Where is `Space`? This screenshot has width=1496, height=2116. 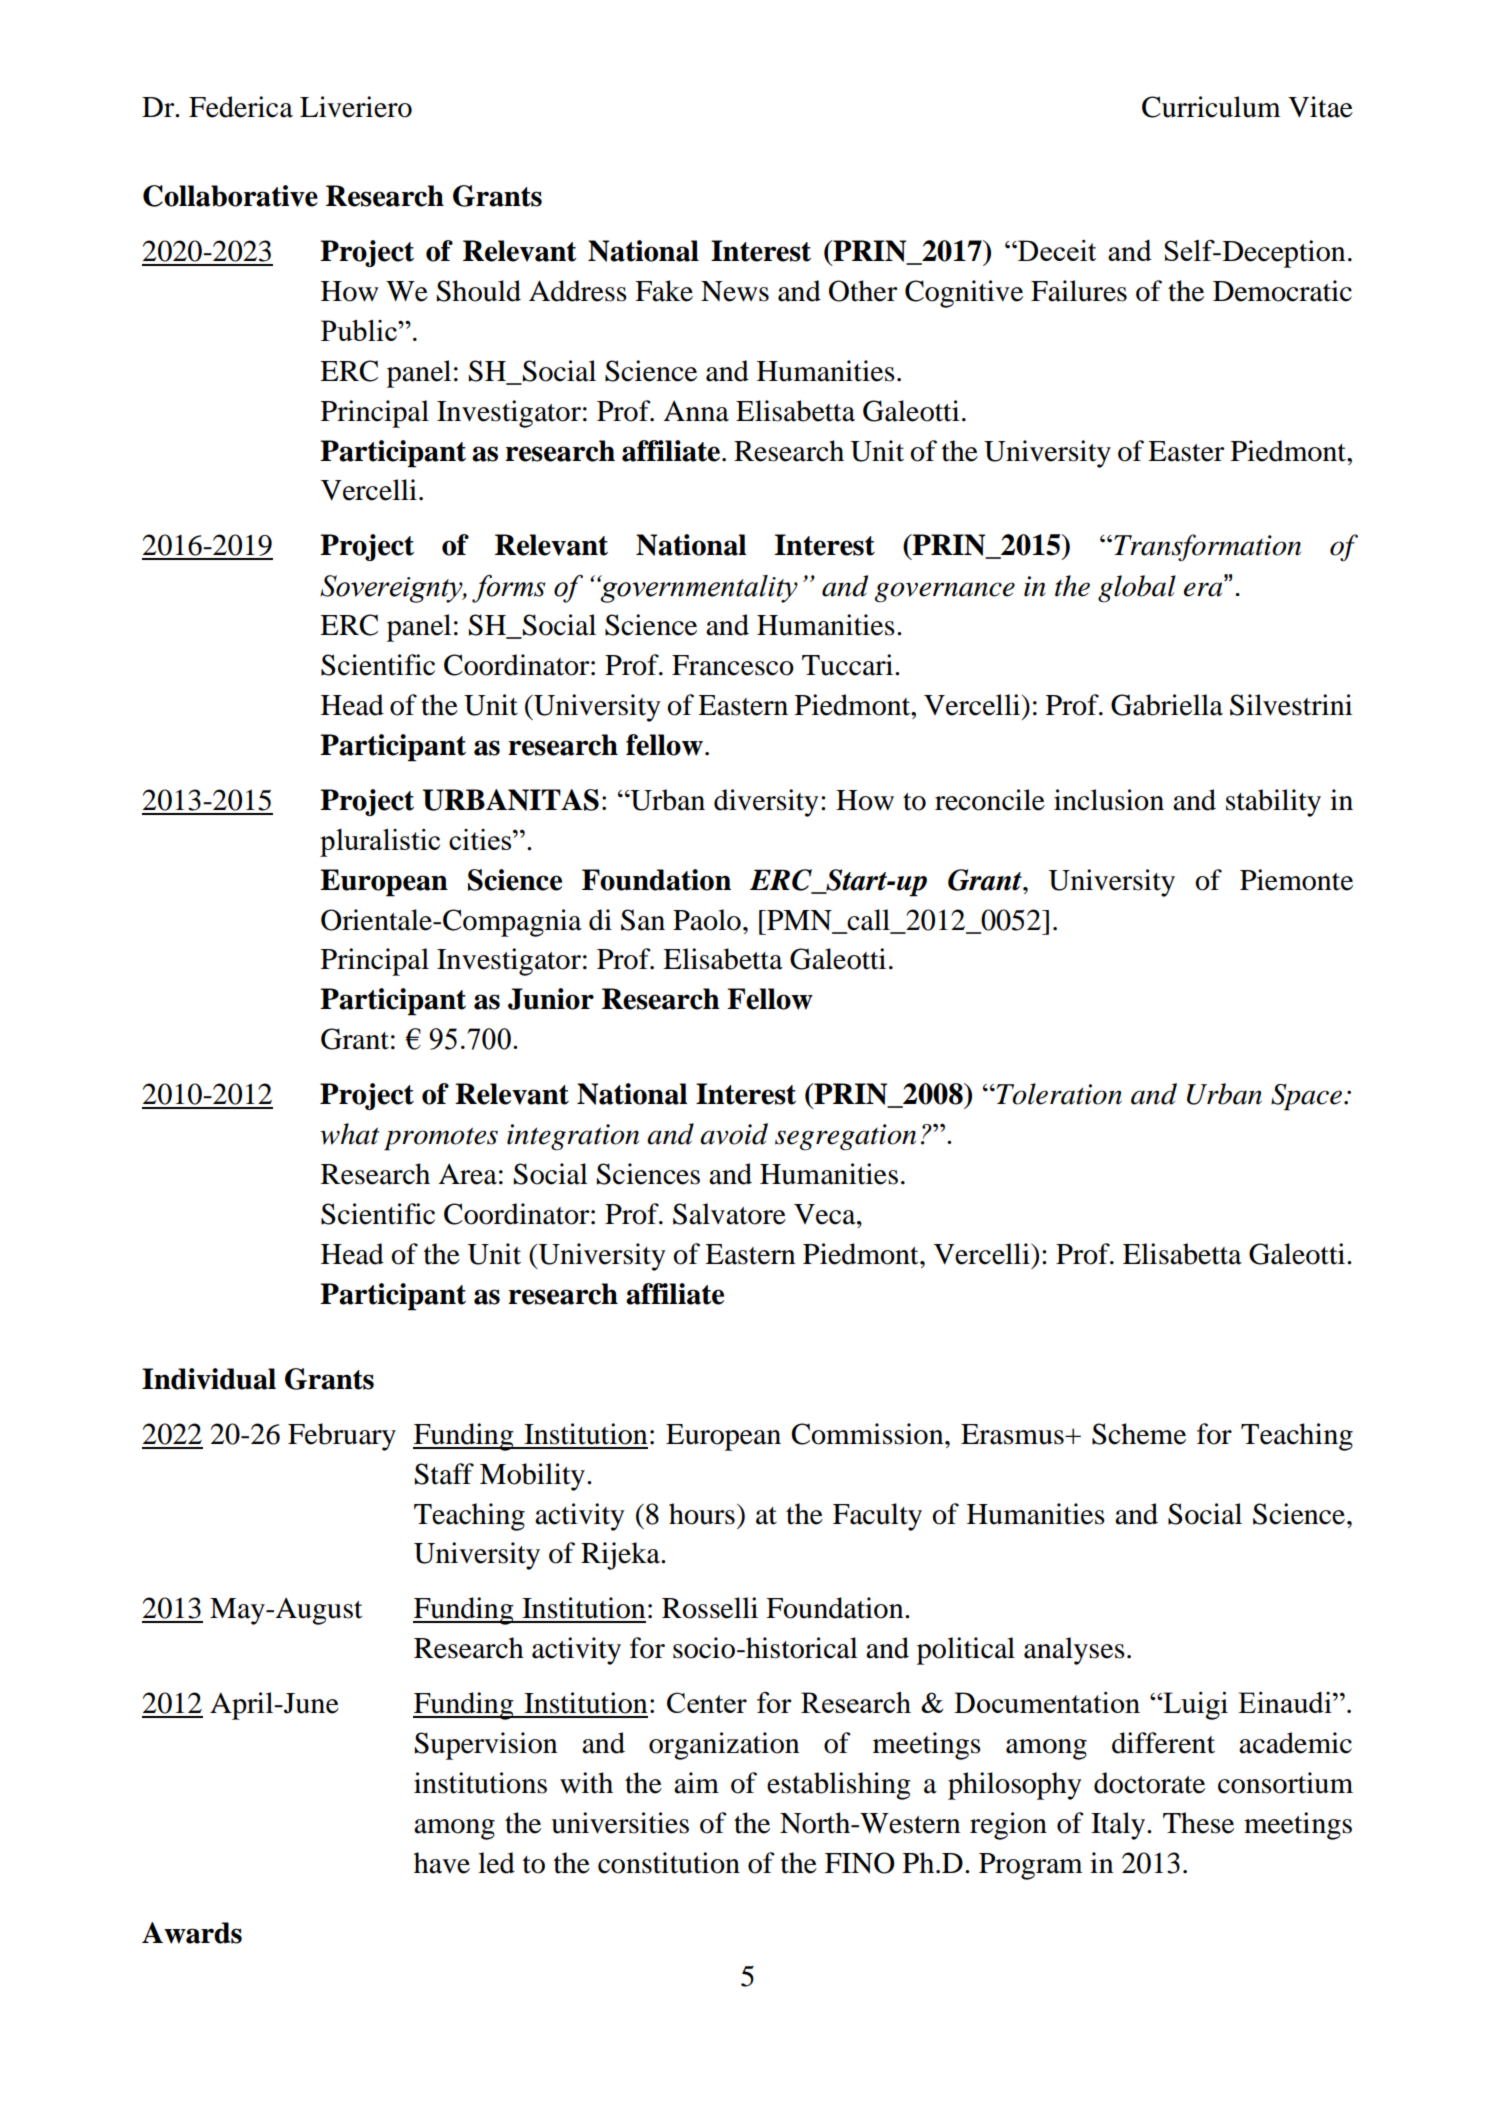
Space is located at coordinates (1306, 1097).
